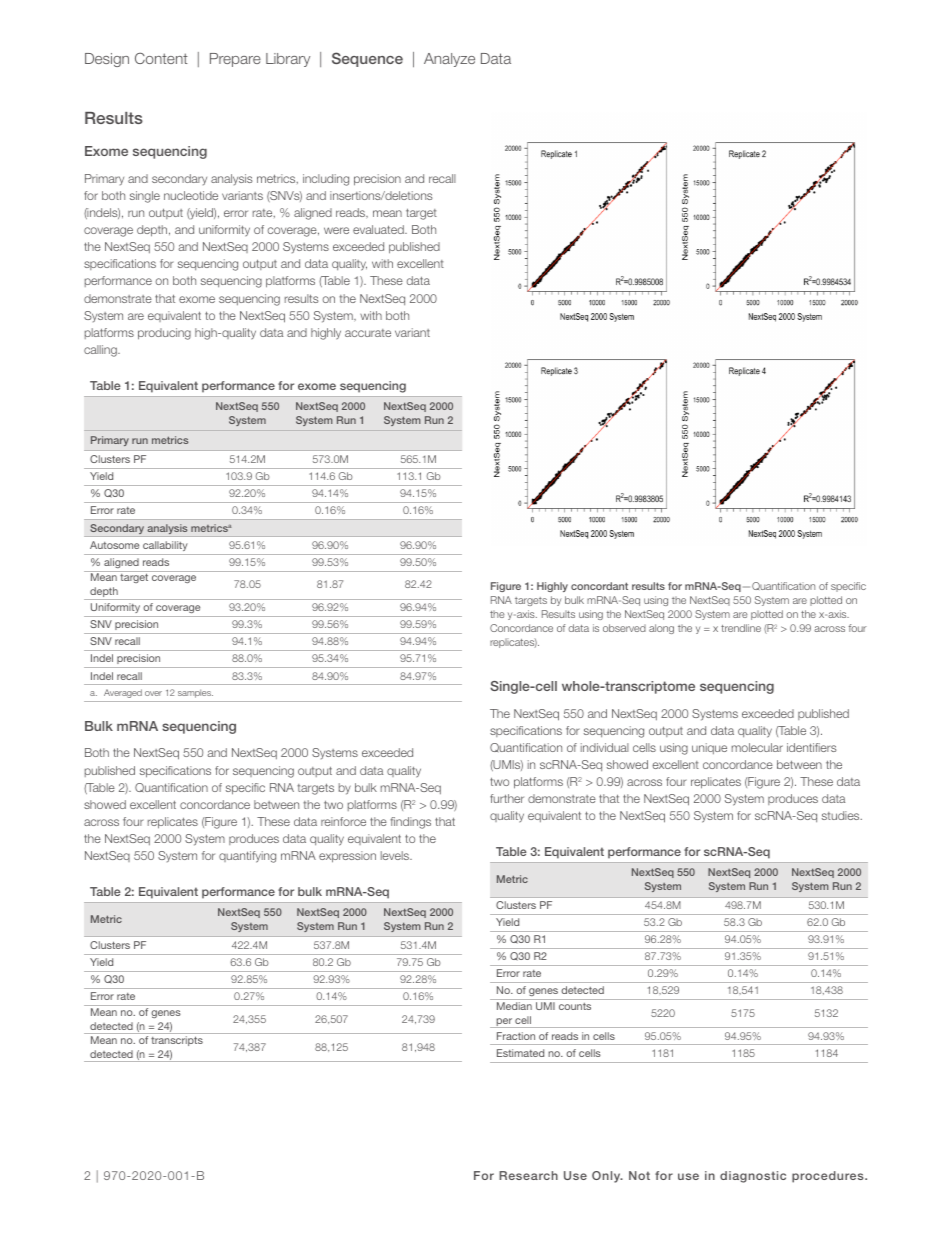 The image size is (952, 1233). What do you see at coordinates (367, 59) in the image?
I see `Sequence` at bounding box center [367, 59].
